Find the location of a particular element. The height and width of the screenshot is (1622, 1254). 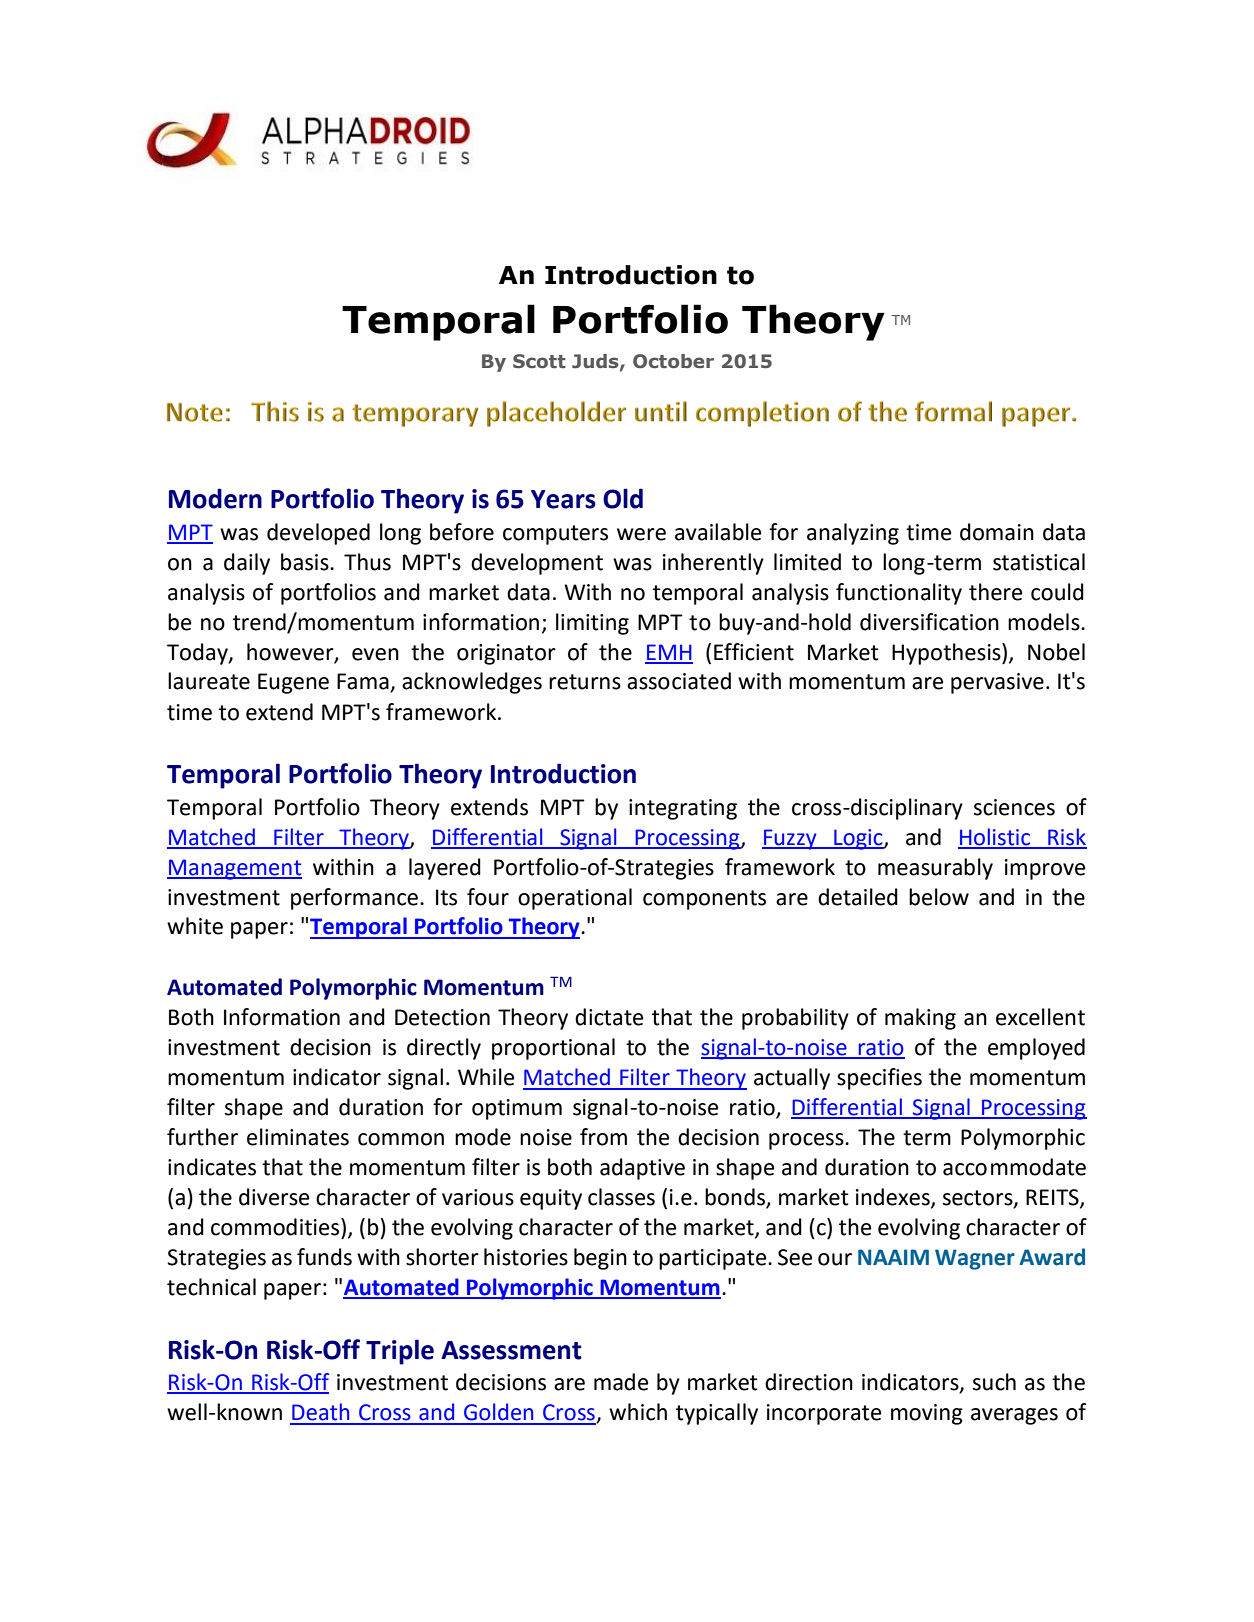

components is located at coordinates (704, 900).
